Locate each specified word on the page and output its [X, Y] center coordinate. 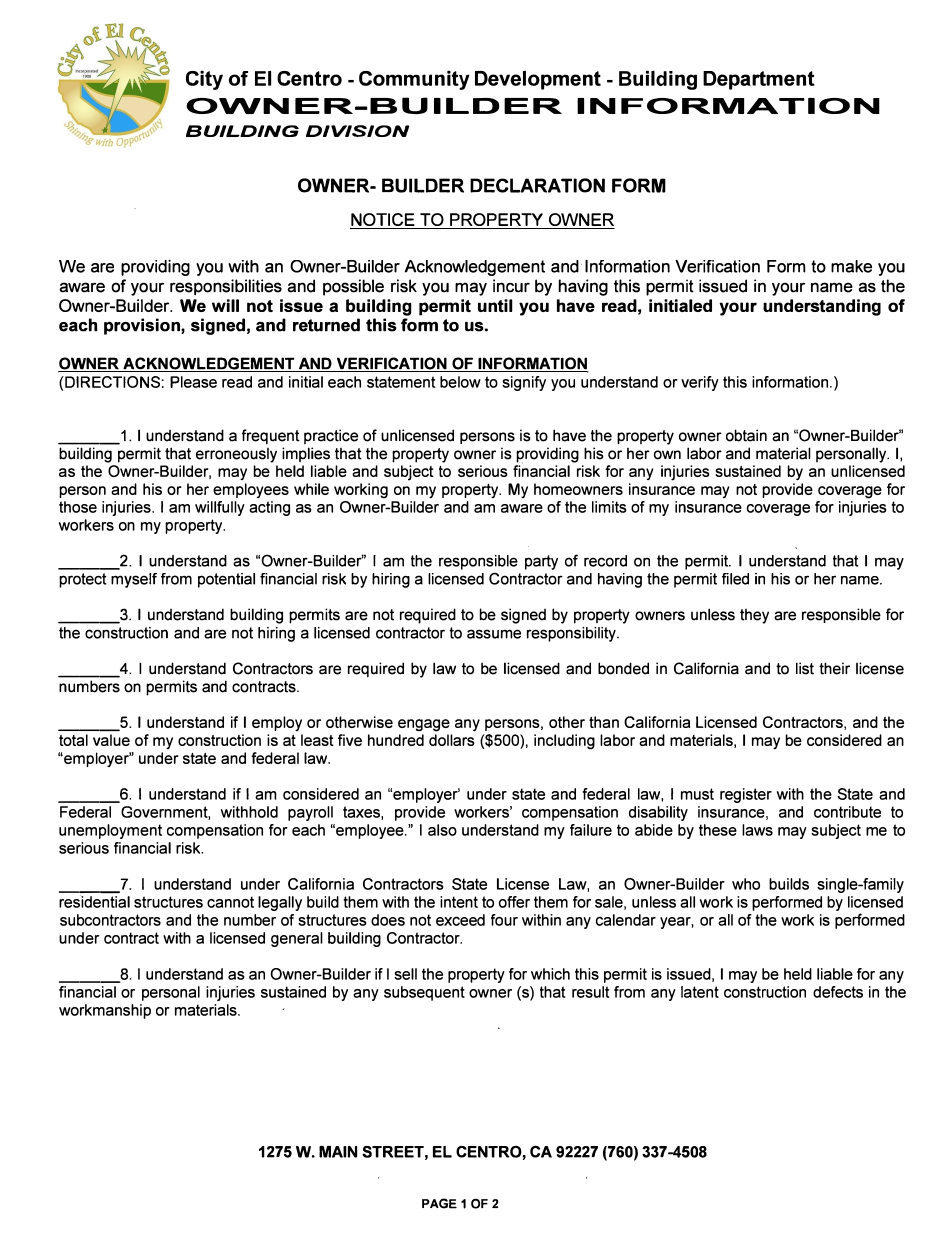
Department [759, 80]
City [204, 80]
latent [700, 992]
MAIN [338, 1152]
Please [193, 382]
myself [134, 580]
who [746, 884]
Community [414, 80]
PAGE [439, 1203]
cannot [230, 902]
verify [700, 383]
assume [494, 634]
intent [459, 902]
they [754, 616]
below [460, 382]
